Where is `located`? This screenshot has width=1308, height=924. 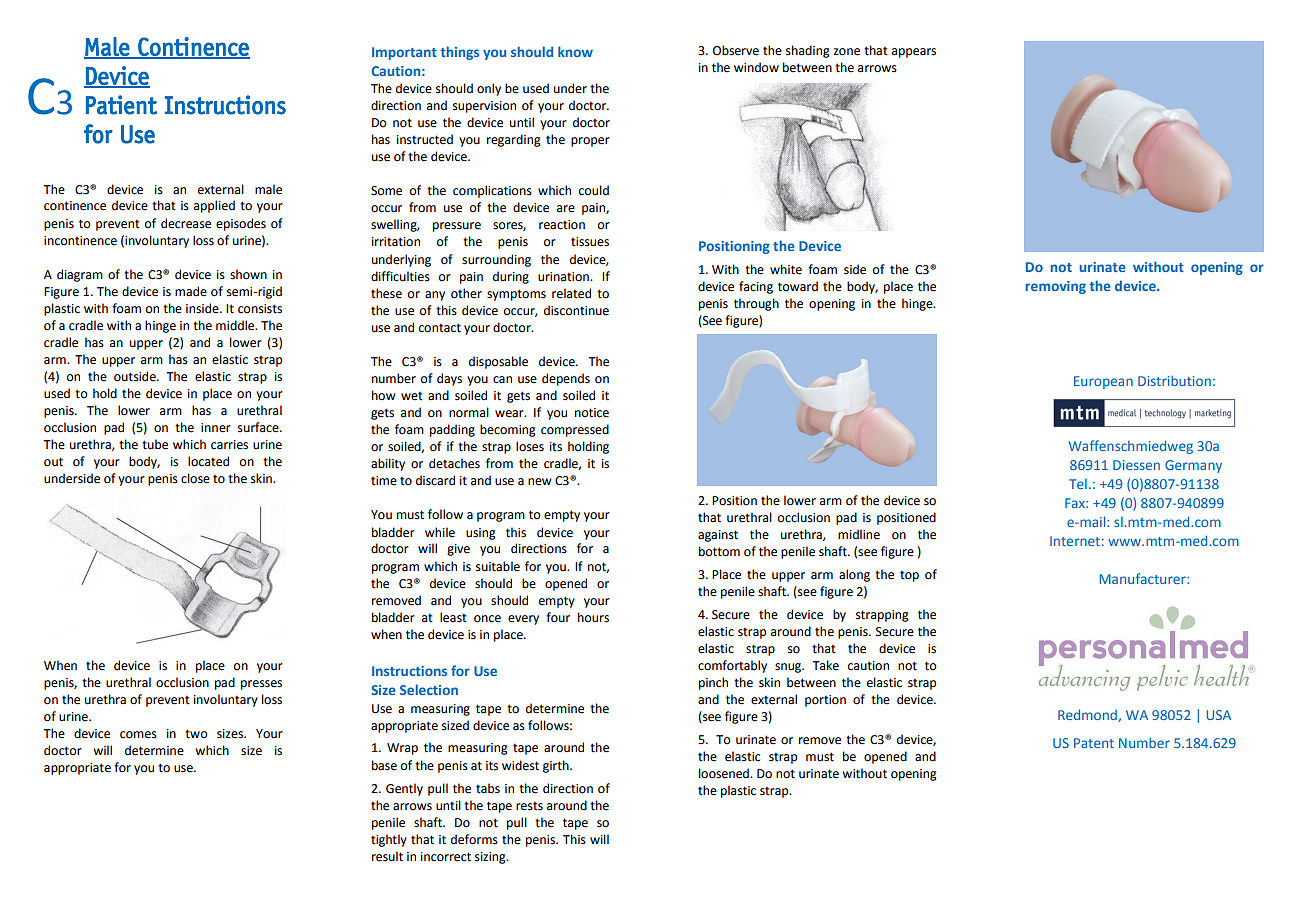
located is located at coordinates (208, 461).
